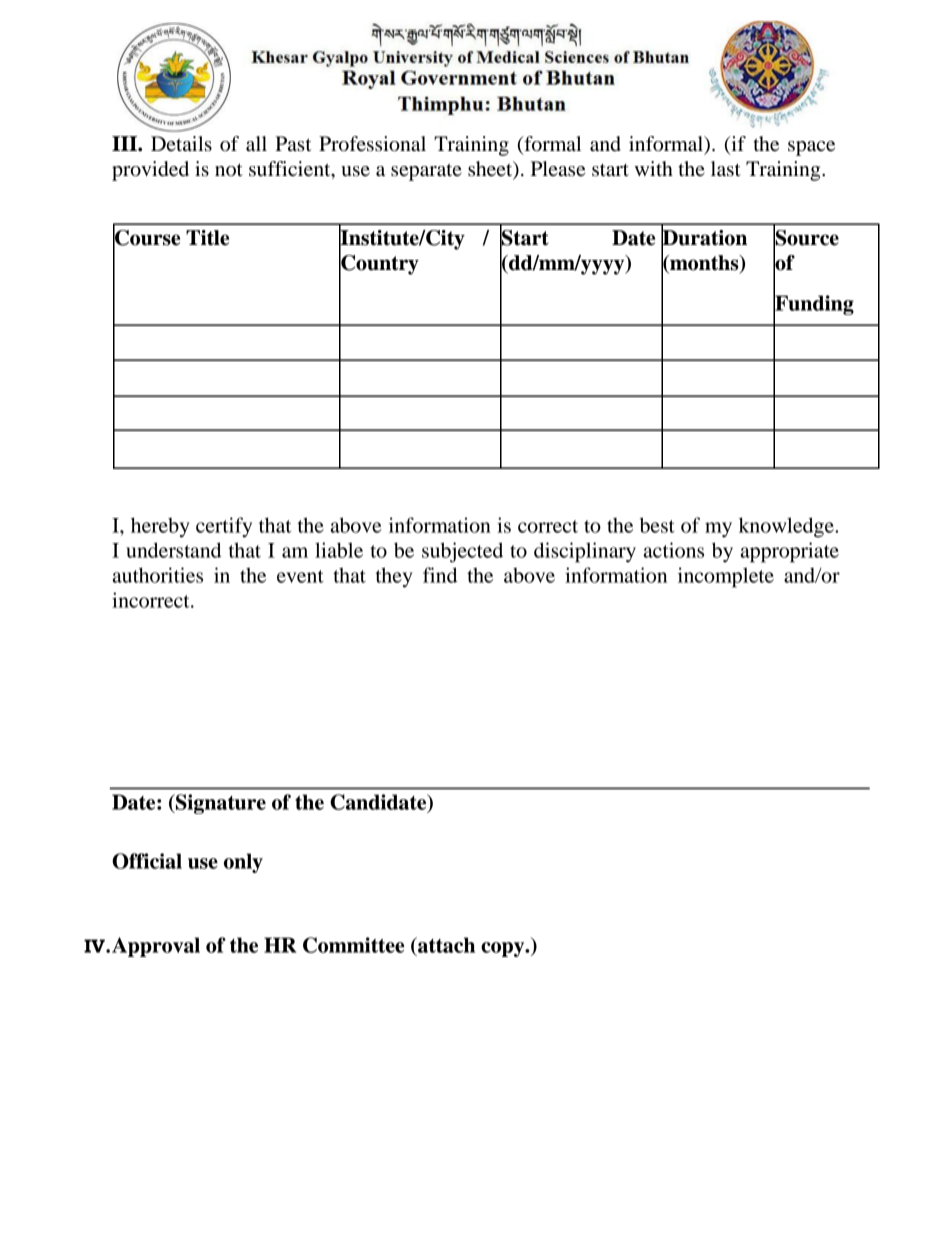 The height and width of the image is (1233, 952). What do you see at coordinates (726, 577) in the image?
I see `incomplete` at bounding box center [726, 577].
